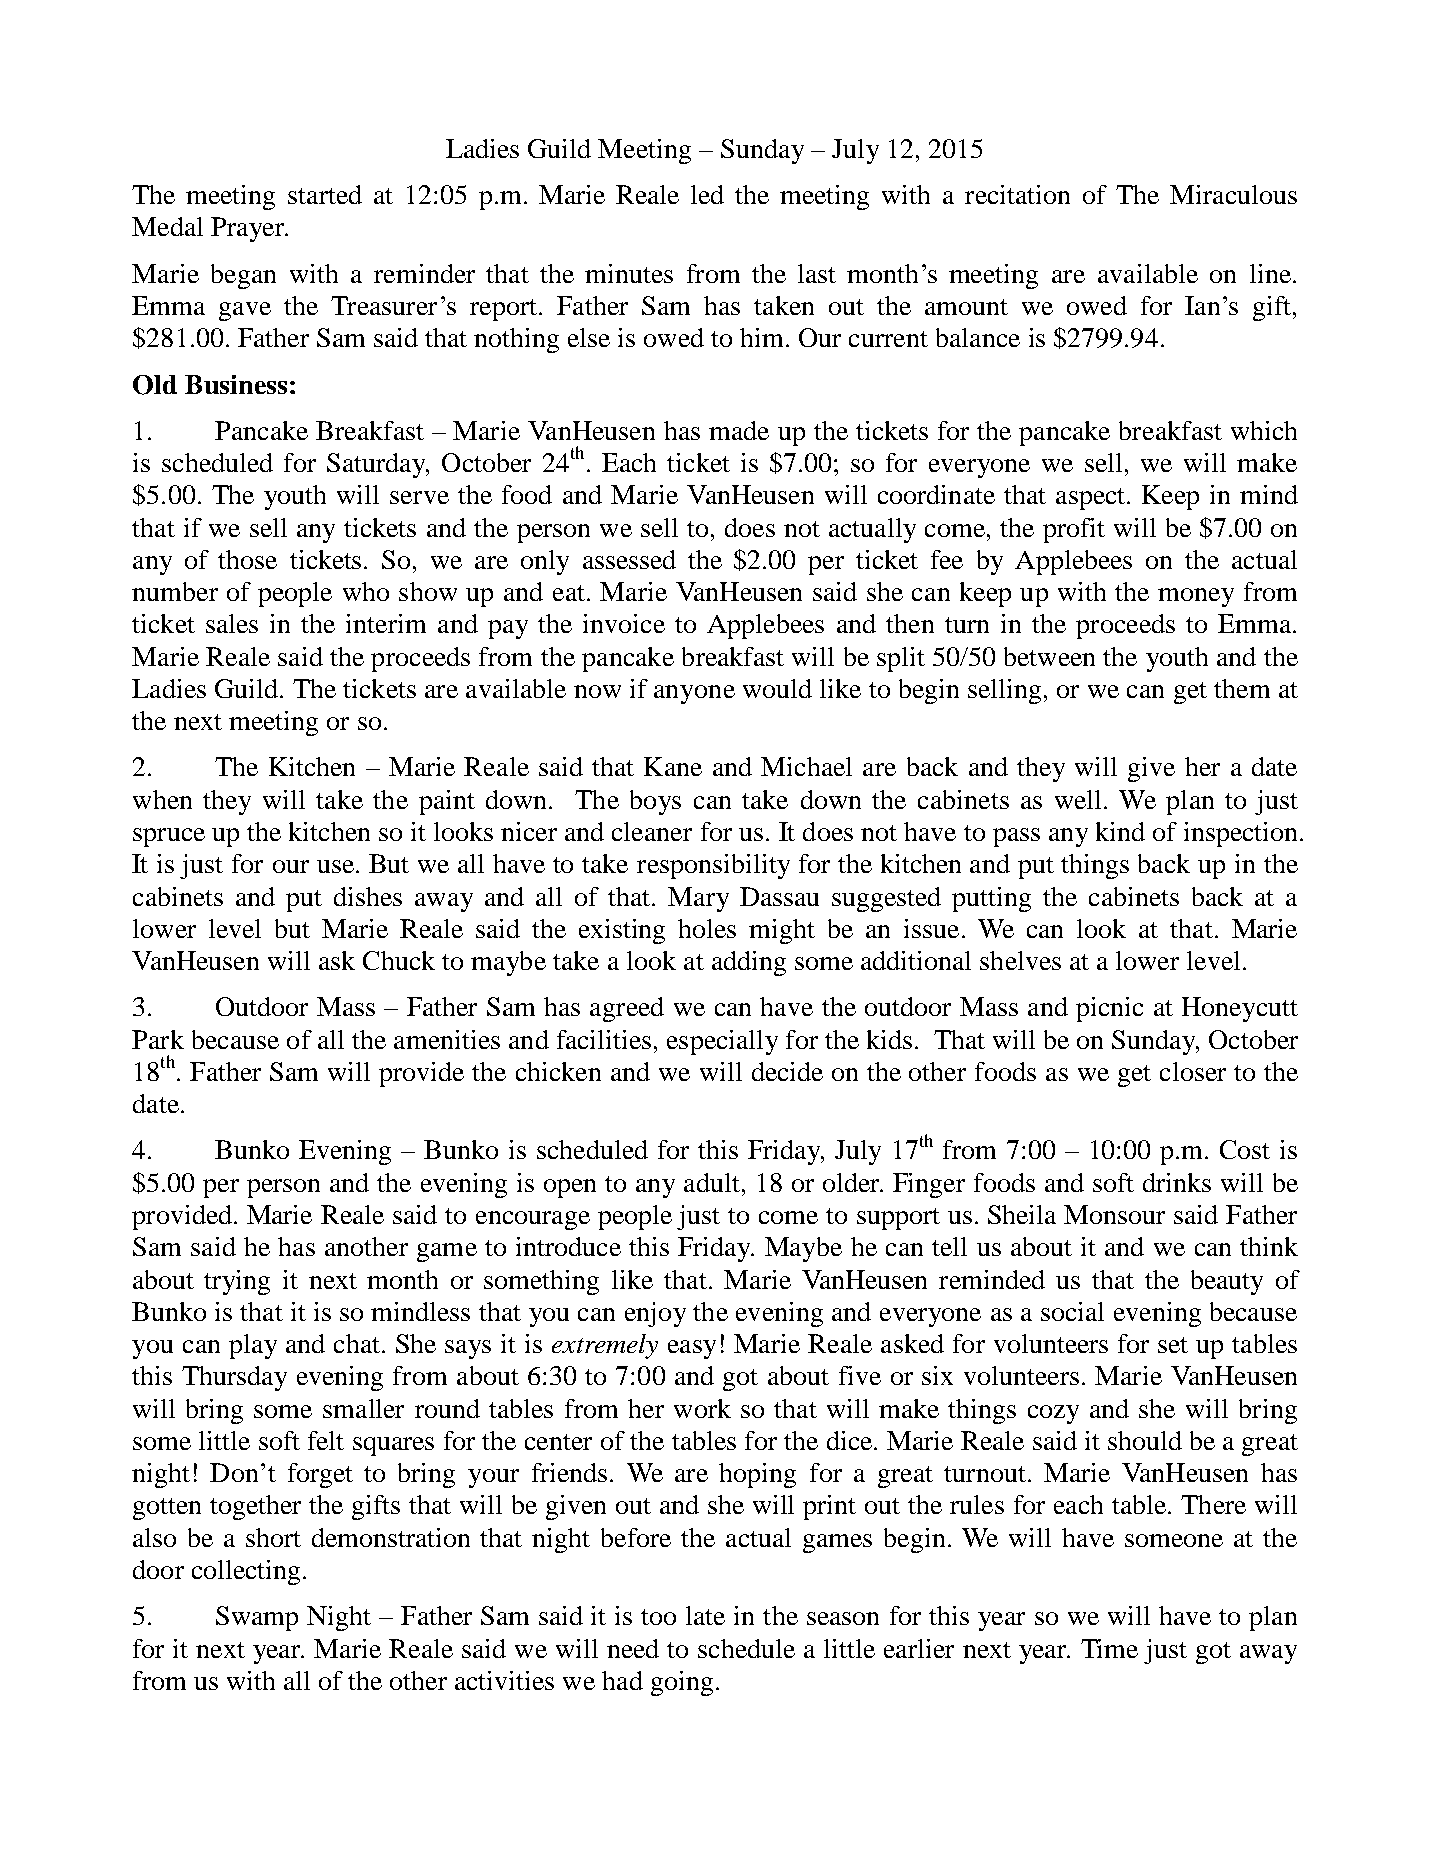 Image resolution: width=1431 pixels, height=1852 pixels. Describe the element at coordinates (629, 273) in the document. I see `minutes` at that location.
